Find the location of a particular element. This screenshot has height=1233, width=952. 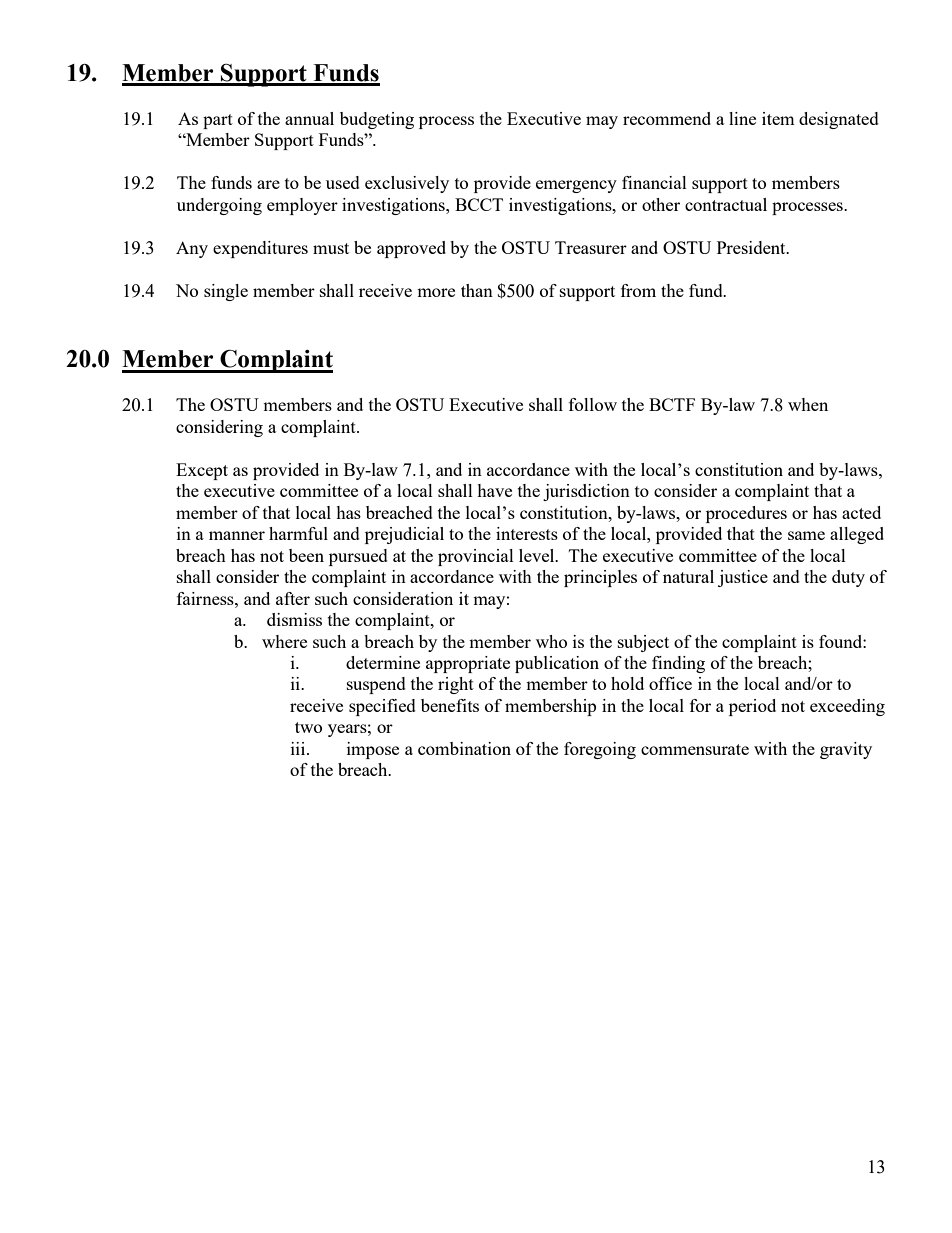

President is located at coordinates (752, 247).
